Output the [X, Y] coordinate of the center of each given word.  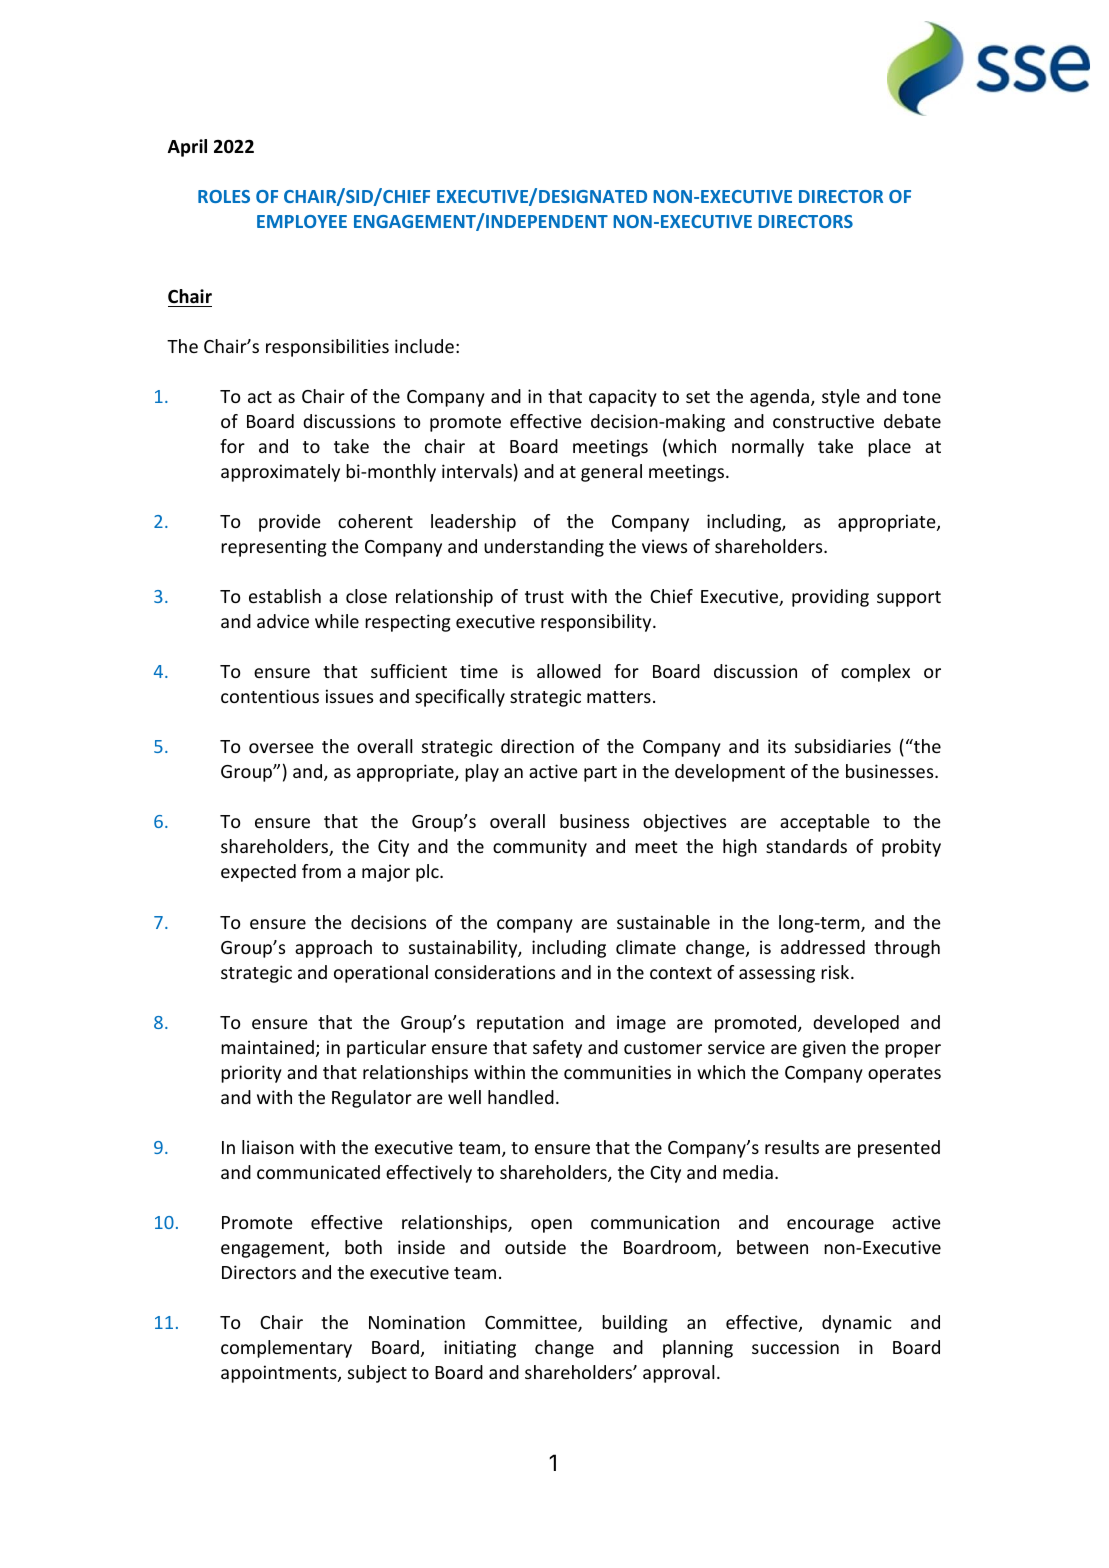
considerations [495, 972]
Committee [532, 1323]
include [424, 346]
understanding [544, 548]
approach [333, 949]
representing [274, 548]
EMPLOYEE [302, 221]
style [841, 398]
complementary [286, 1349]
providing [830, 598]
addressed [823, 947]
